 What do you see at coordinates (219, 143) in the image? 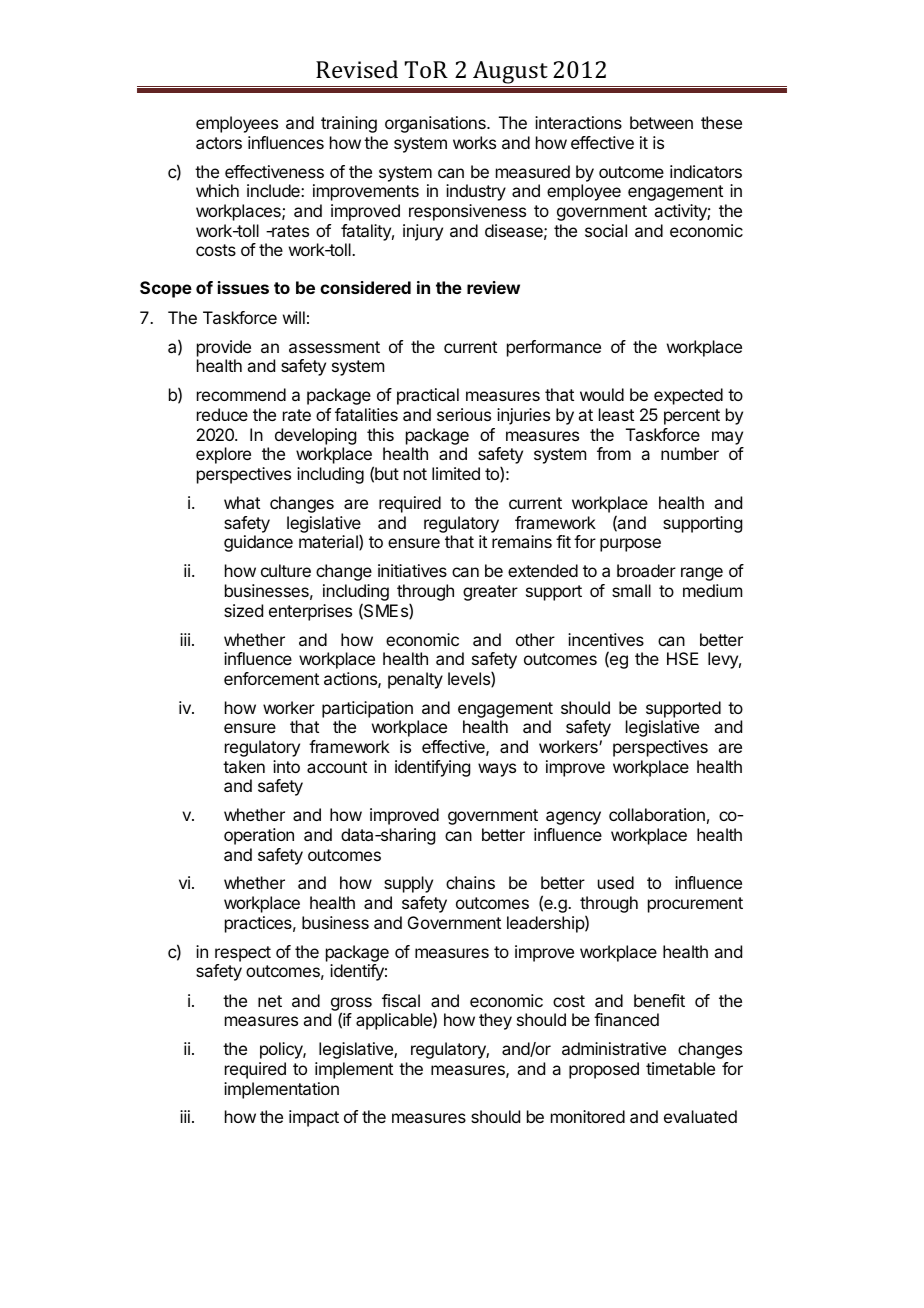
I see `actors` at bounding box center [219, 143].
